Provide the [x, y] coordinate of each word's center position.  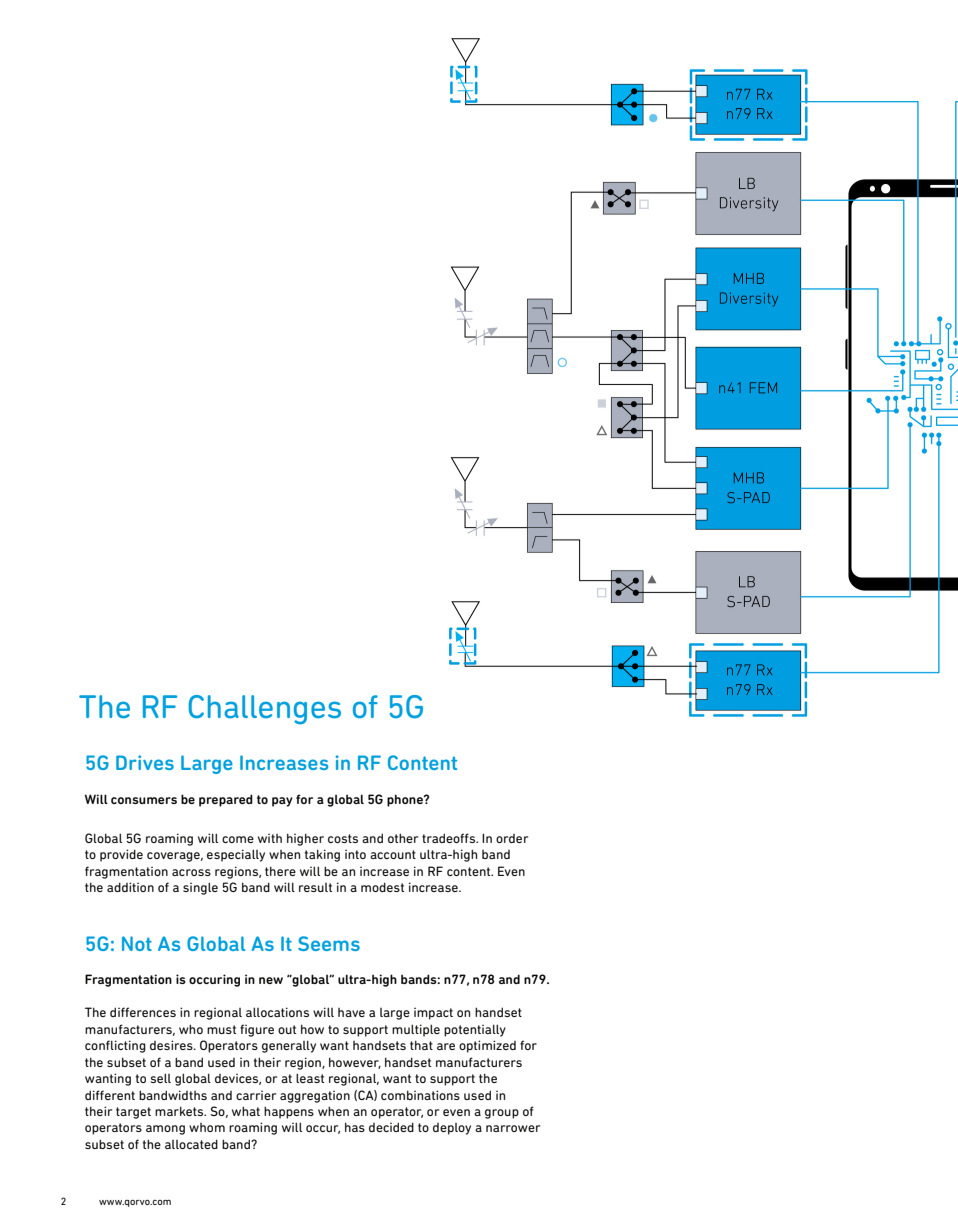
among [165, 1130]
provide [121, 855]
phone [406, 800]
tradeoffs [450, 838]
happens [289, 1112]
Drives [145, 762]
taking [322, 855]
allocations [277, 1012]
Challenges [265, 710]
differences [143, 1012]
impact [433, 1014]
